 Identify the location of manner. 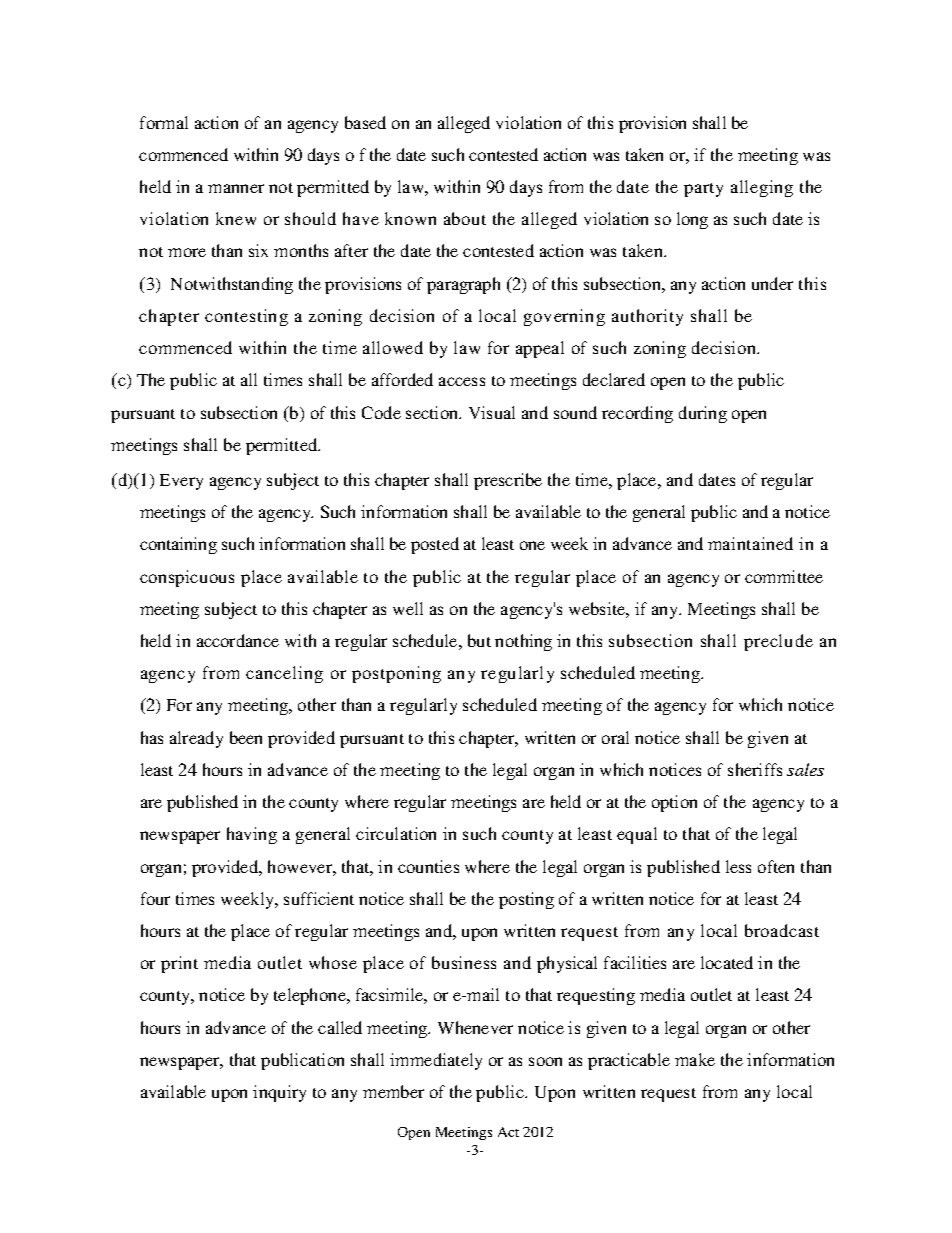
(236, 188).
